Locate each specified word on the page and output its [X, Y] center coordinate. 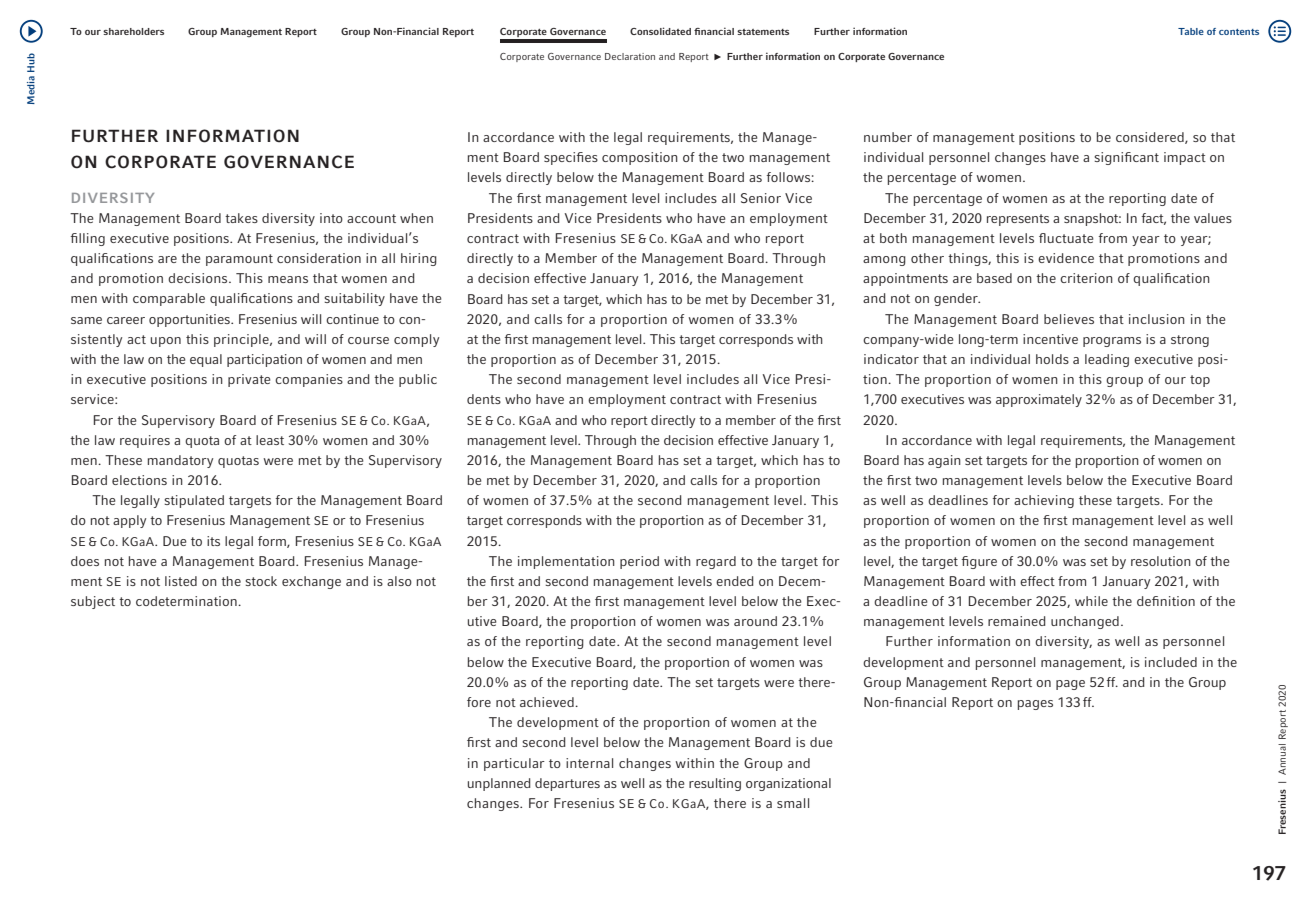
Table [1191, 31]
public [418, 380]
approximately [1039, 400]
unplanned [499, 784]
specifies [571, 158]
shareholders [133, 31]
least [270, 440]
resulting [715, 784]
